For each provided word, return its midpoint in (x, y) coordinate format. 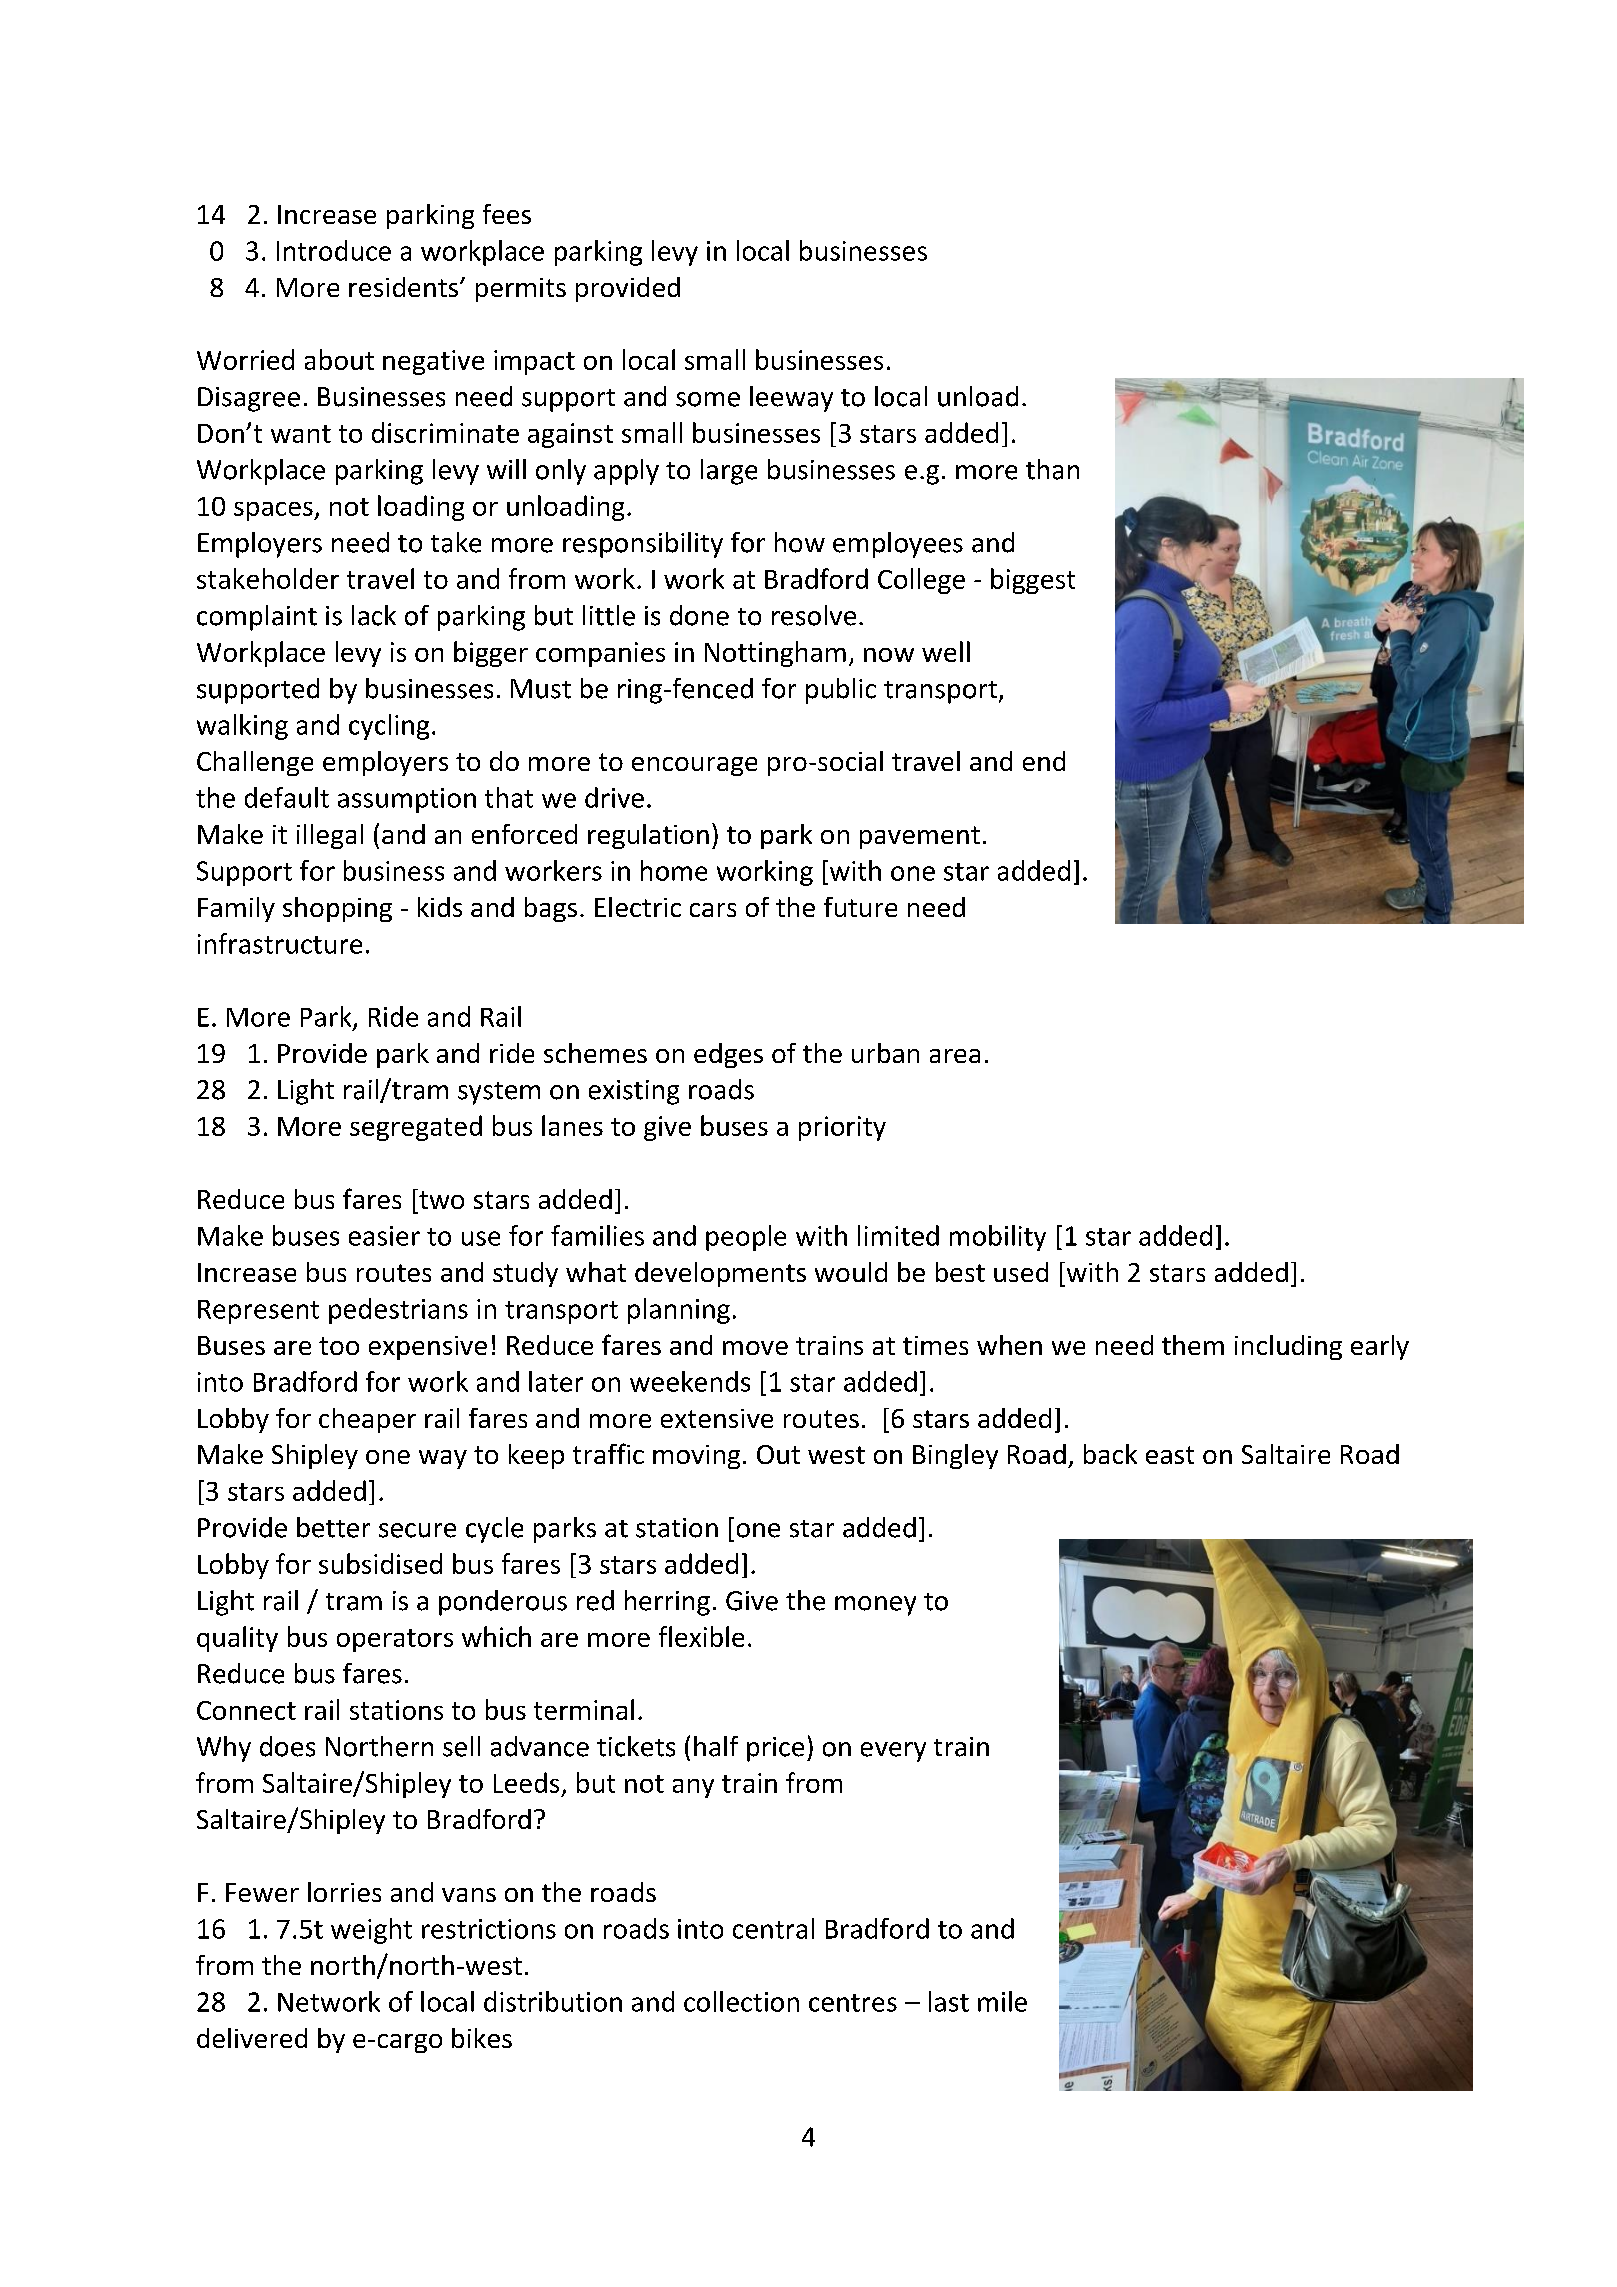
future (860, 907)
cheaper (367, 1420)
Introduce (334, 250)
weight (371, 1931)
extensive (717, 1418)
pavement (920, 837)
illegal (330, 836)
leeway (791, 399)
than (1052, 469)
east (1170, 1455)
